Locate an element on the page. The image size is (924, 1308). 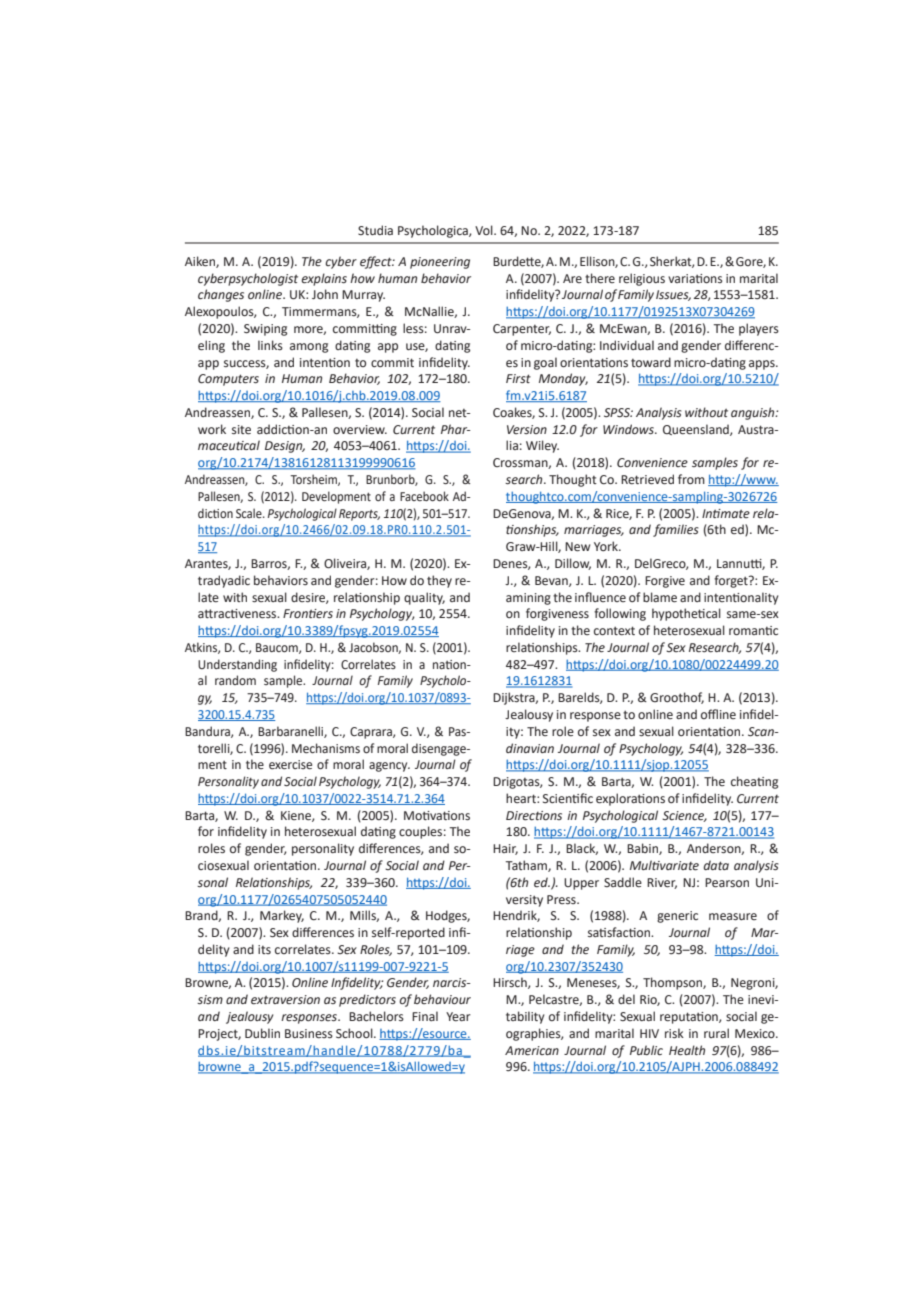
Year is located at coordinates (458, 1017).
